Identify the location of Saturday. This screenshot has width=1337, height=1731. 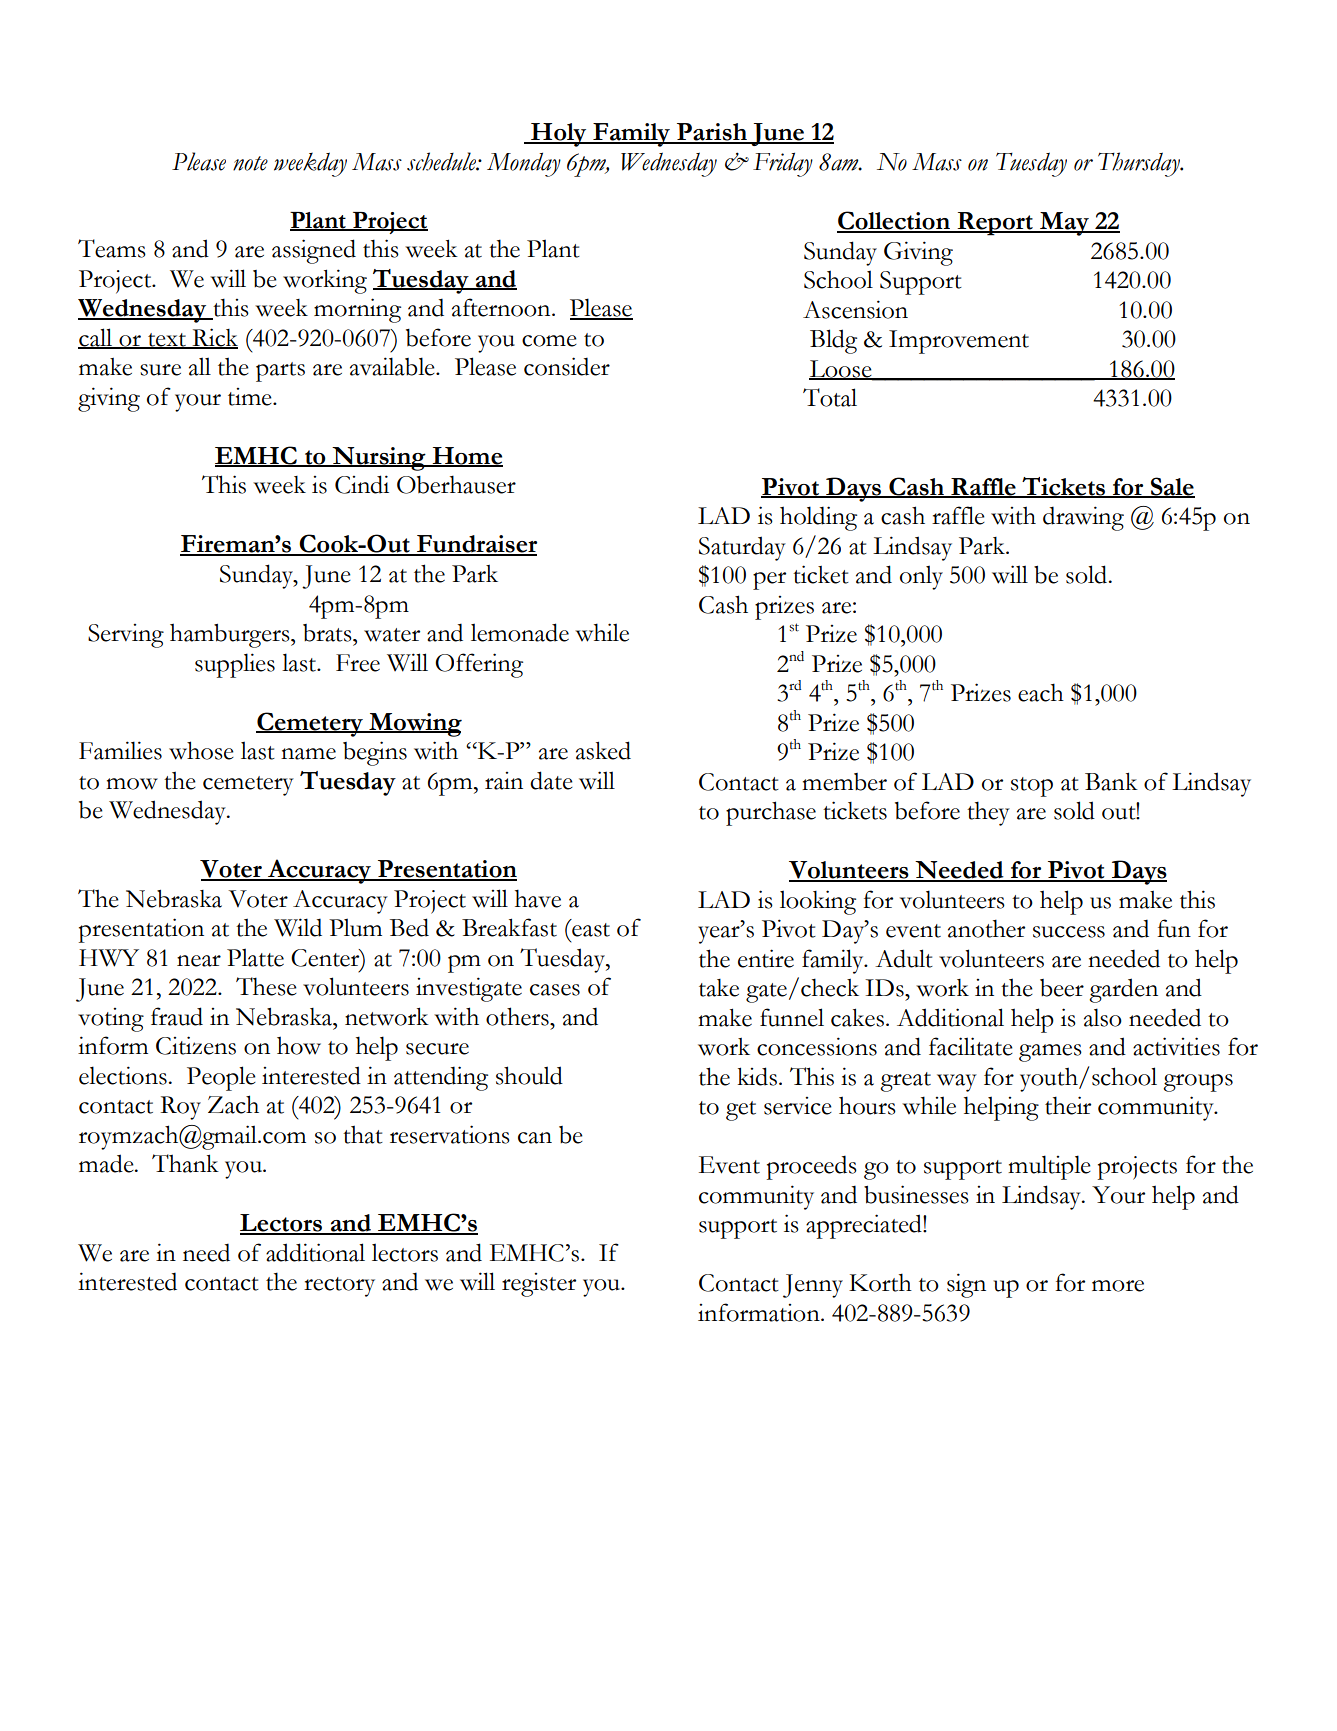
(742, 548).
